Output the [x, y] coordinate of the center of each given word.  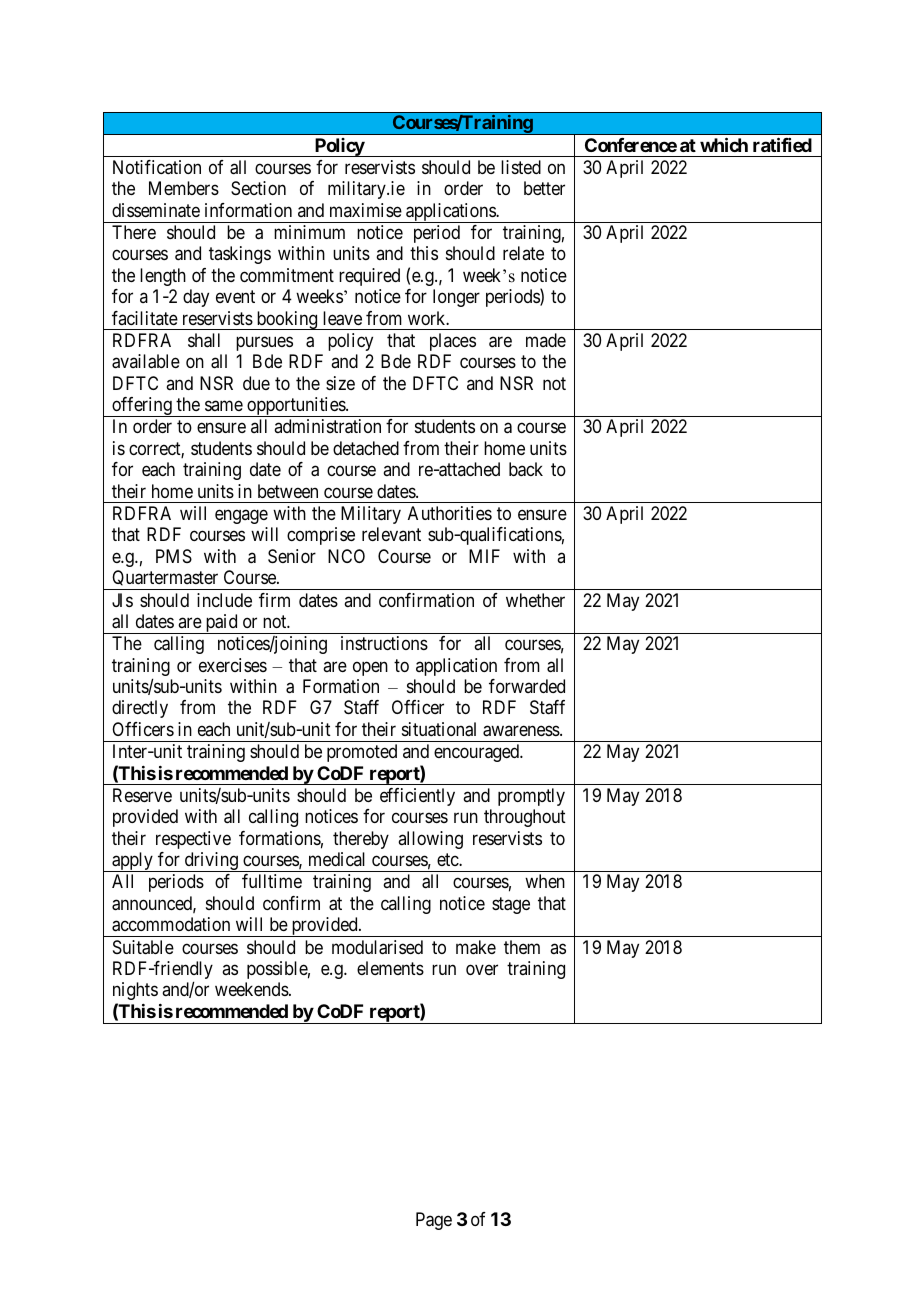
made [546, 340]
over [482, 969]
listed [521, 167]
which [724, 144]
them [522, 947]
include [224, 600]
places [453, 342]
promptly [531, 797]
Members [184, 188]
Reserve [142, 795]
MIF [484, 556]
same [224, 406]
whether [535, 600]
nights [135, 991]
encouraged [478, 753]
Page [434, 1221]
